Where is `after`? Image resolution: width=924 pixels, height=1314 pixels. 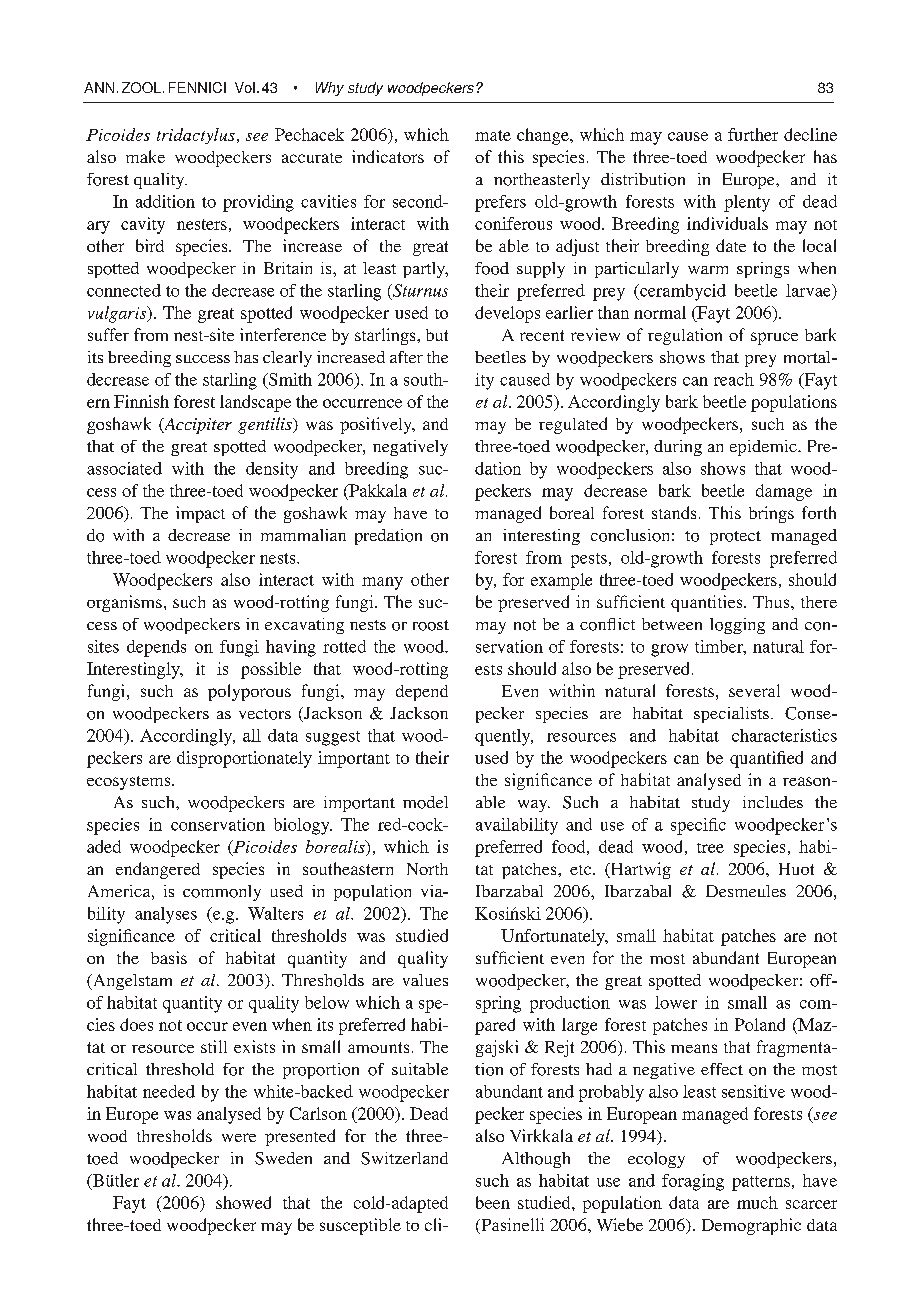
after is located at coordinates (406, 357).
